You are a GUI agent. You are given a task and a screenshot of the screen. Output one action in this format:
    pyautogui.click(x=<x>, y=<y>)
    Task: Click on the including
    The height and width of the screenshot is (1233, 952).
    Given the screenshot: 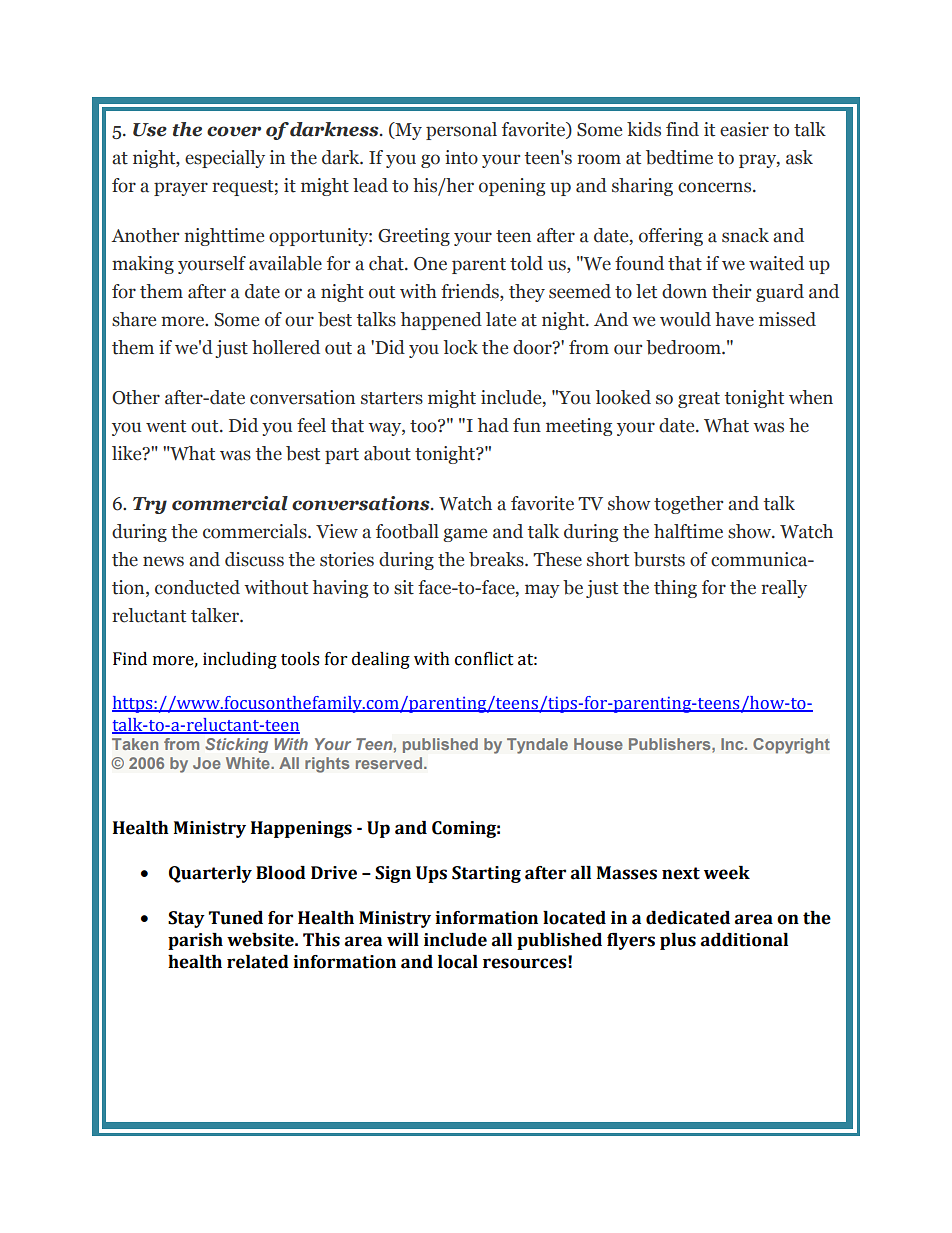 What is the action you would take?
    pyautogui.click(x=240, y=660)
